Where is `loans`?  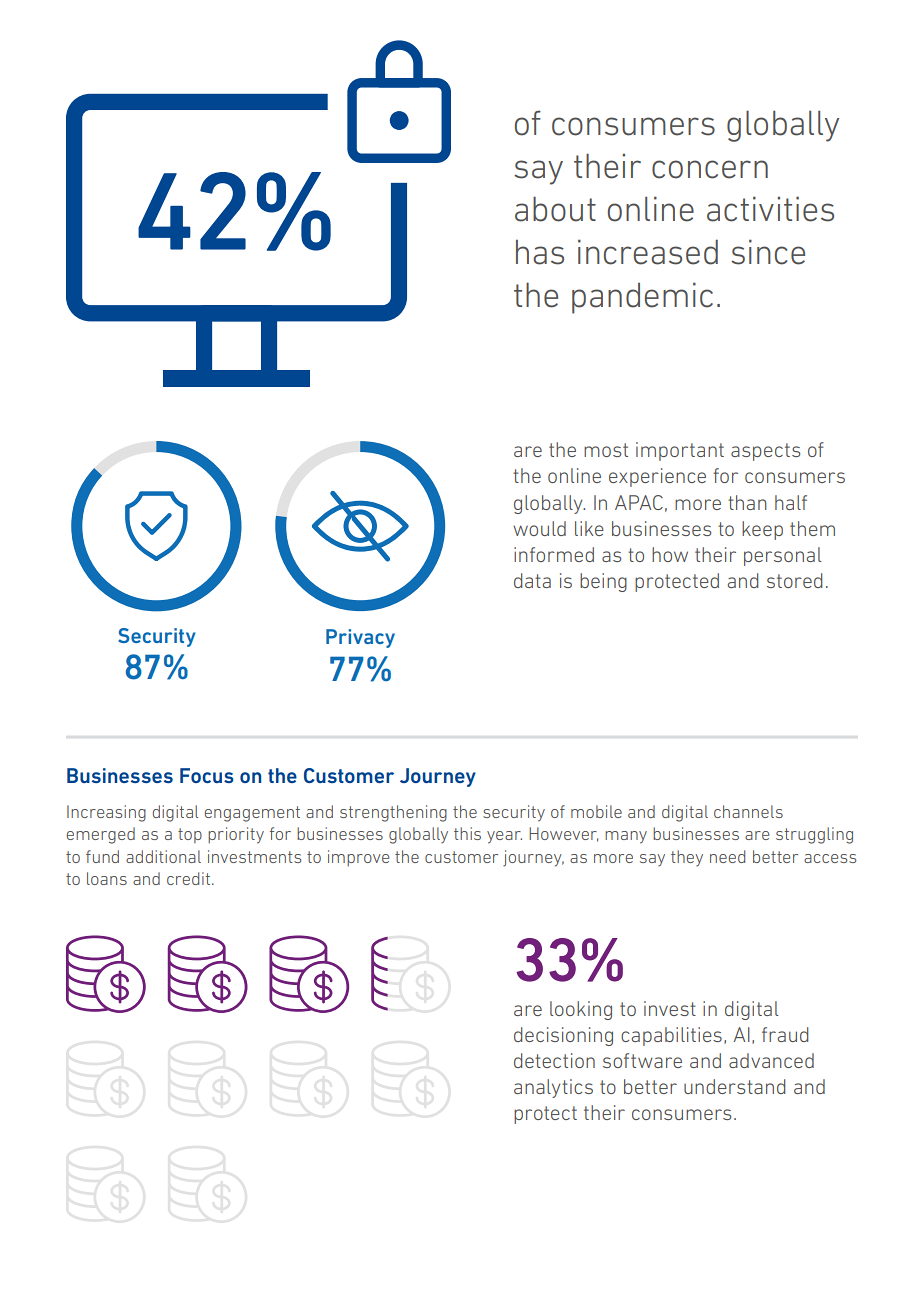 loans is located at coordinates (107, 878).
